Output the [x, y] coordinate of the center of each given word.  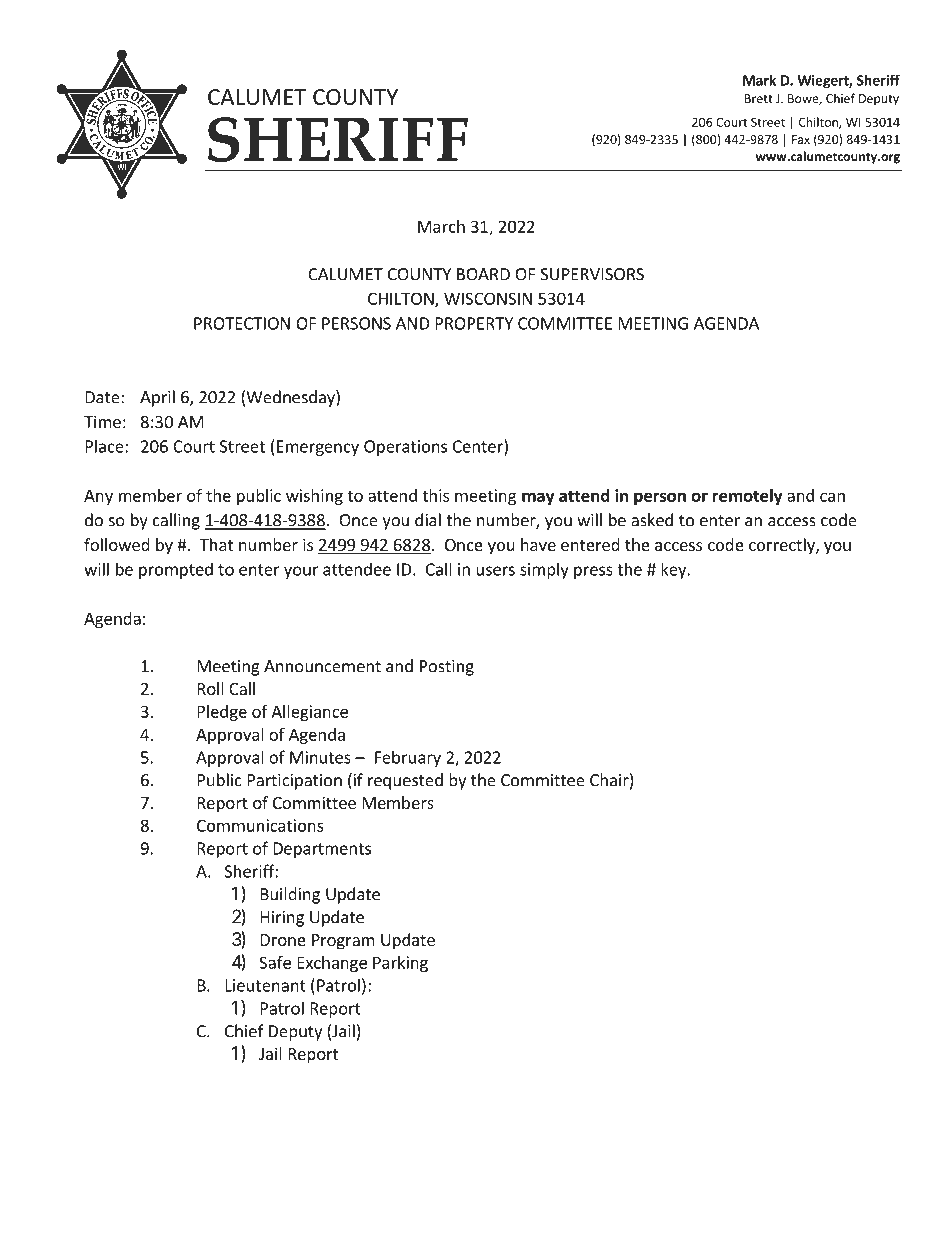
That [216, 544]
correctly [783, 546]
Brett [759, 98]
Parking [400, 964]
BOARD [483, 274]
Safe [275, 962]
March [441, 226]
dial [428, 520]
